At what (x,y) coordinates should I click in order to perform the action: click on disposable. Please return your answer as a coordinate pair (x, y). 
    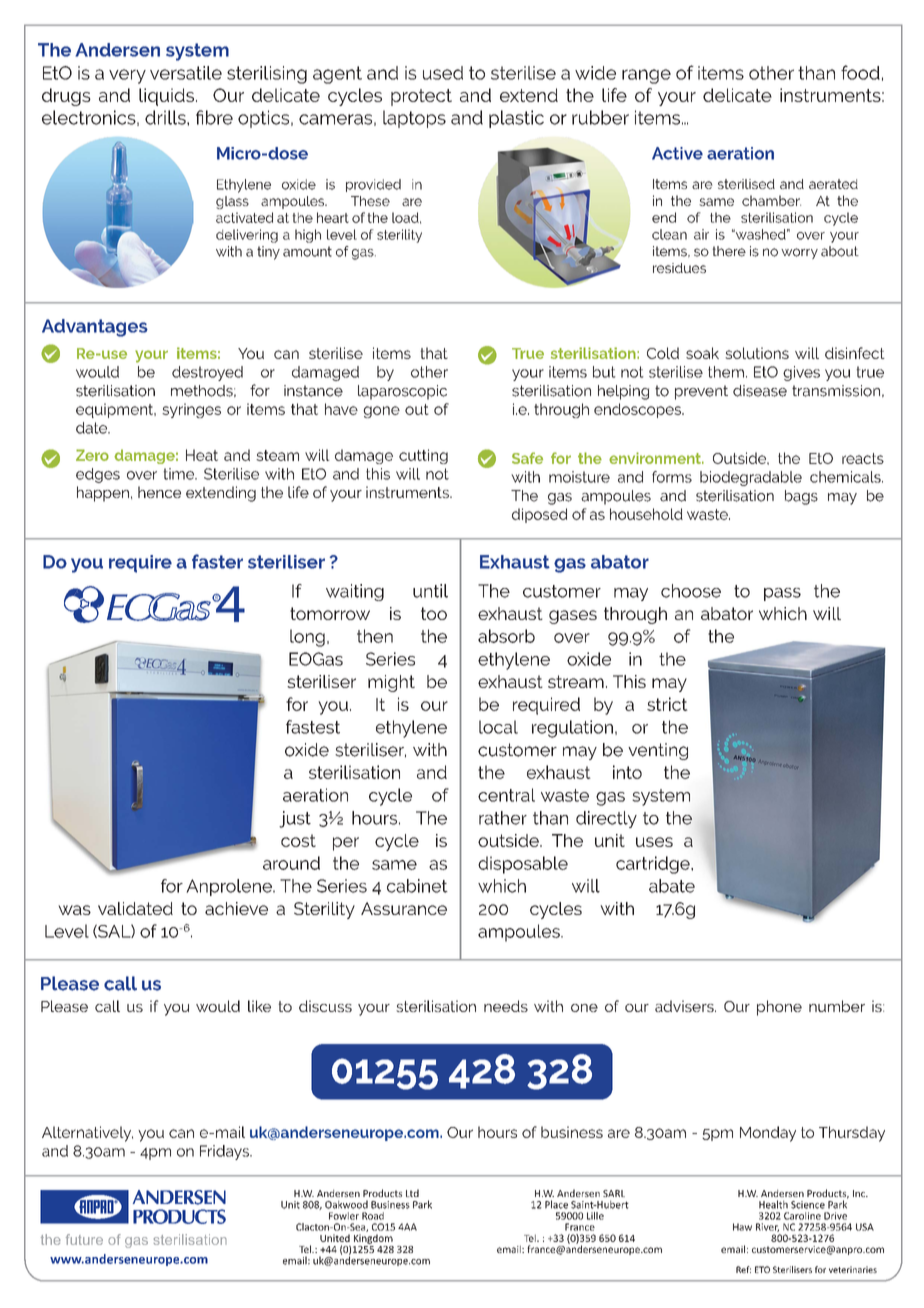
    Looking at the image, I should click on (523, 865).
